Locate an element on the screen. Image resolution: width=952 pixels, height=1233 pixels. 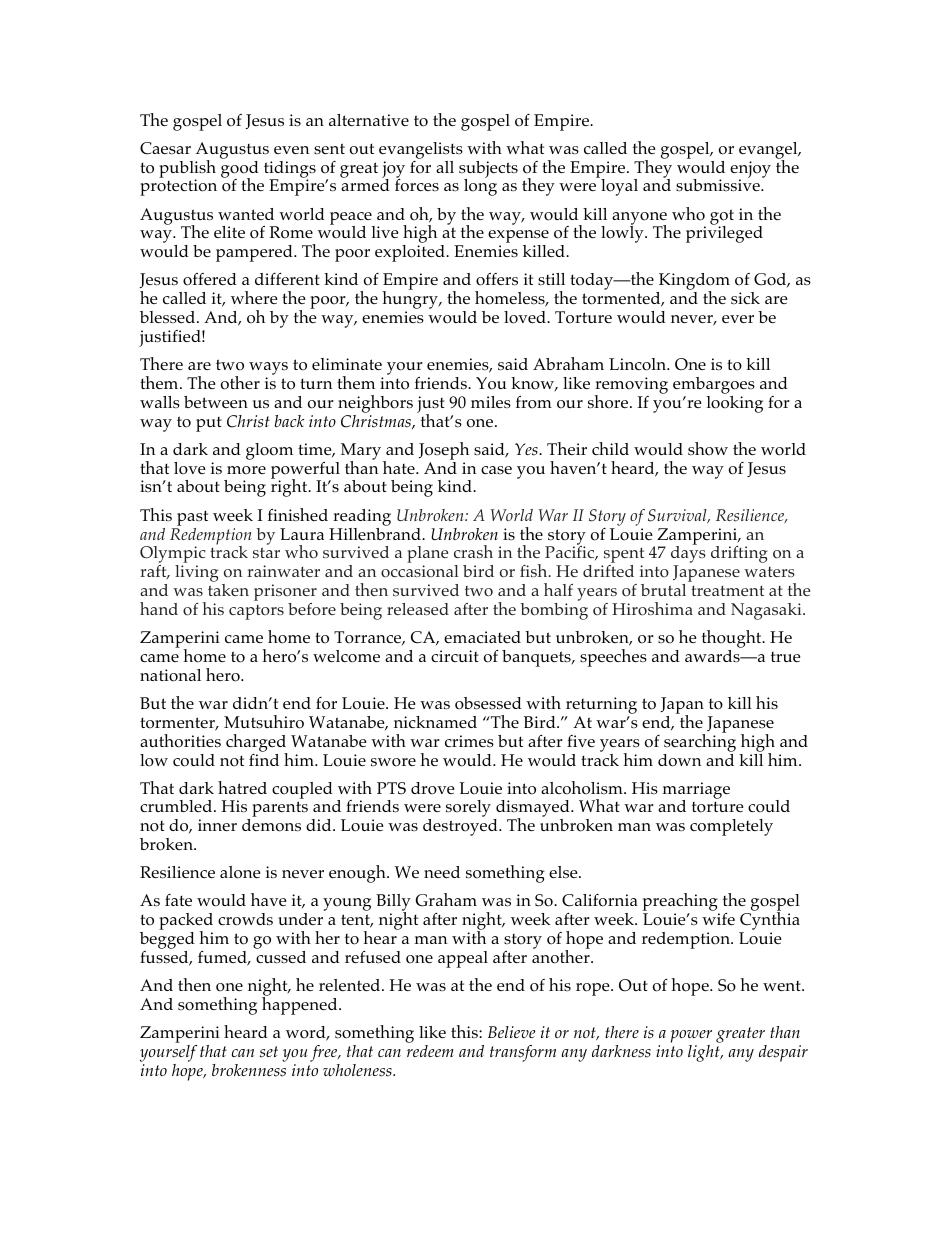
searching is located at coordinates (700, 741).
